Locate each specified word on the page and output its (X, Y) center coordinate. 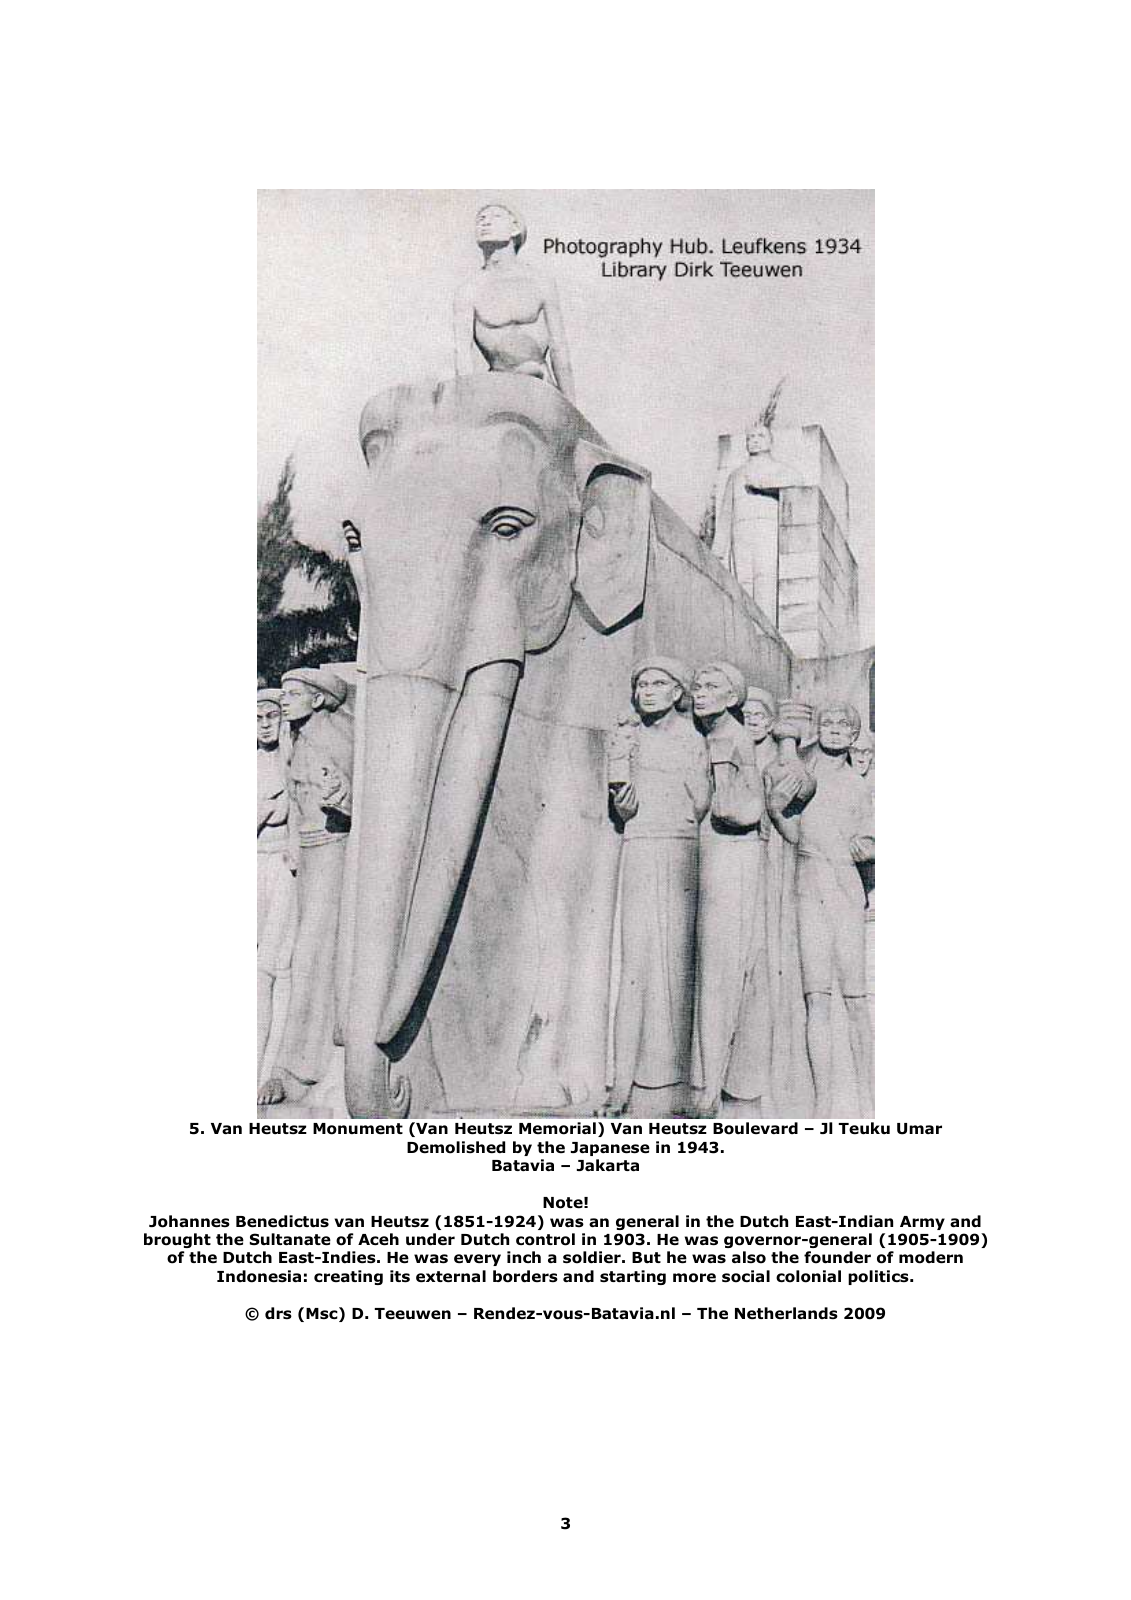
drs (278, 1313)
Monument (358, 1129)
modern (931, 1257)
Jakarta (608, 1165)
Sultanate (290, 1239)
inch (524, 1257)
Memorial (557, 1128)
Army (922, 1223)
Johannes (189, 1221)
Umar (919, 1129)
